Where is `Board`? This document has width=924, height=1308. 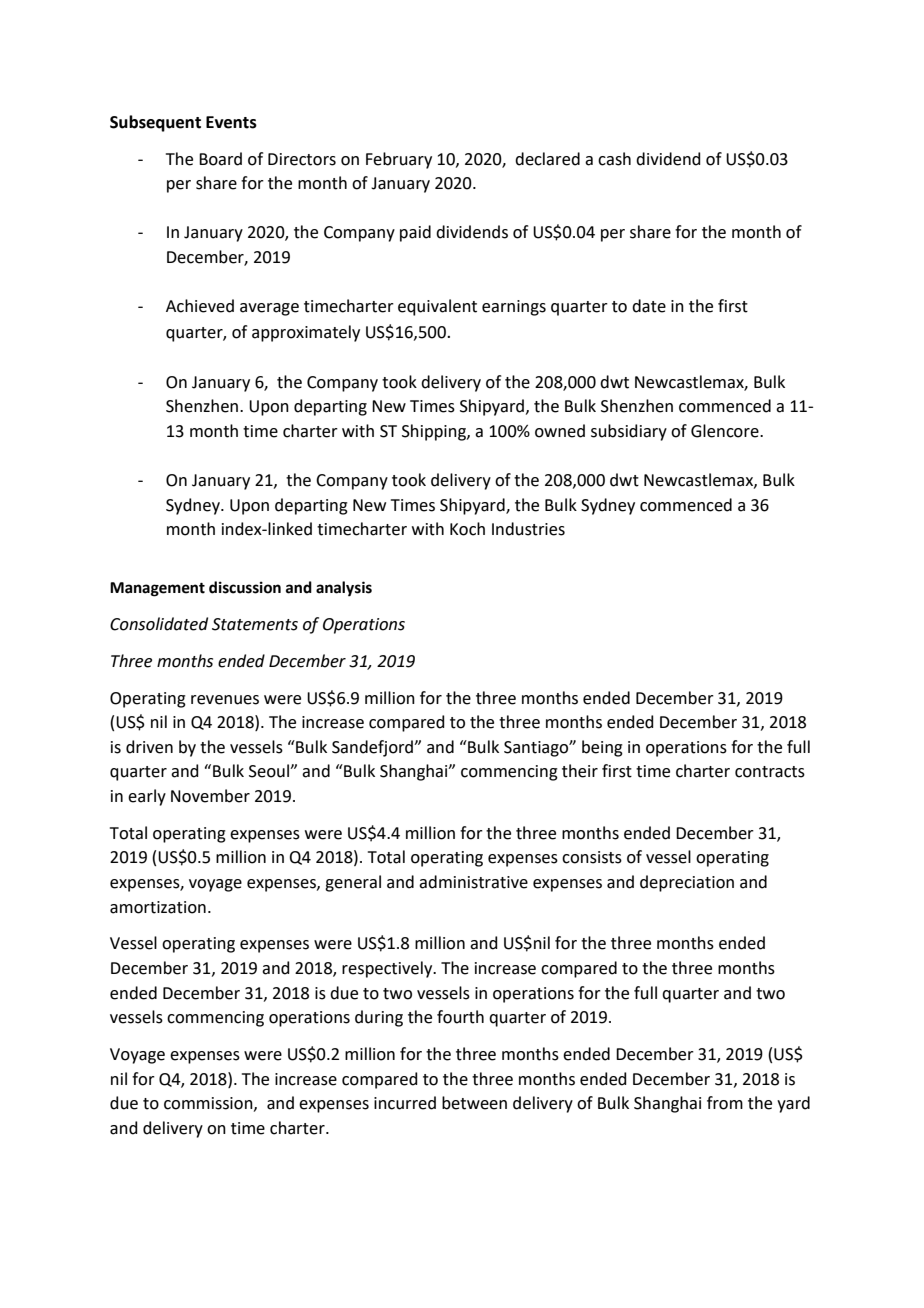 Board is located at coordinates (220, 159).
